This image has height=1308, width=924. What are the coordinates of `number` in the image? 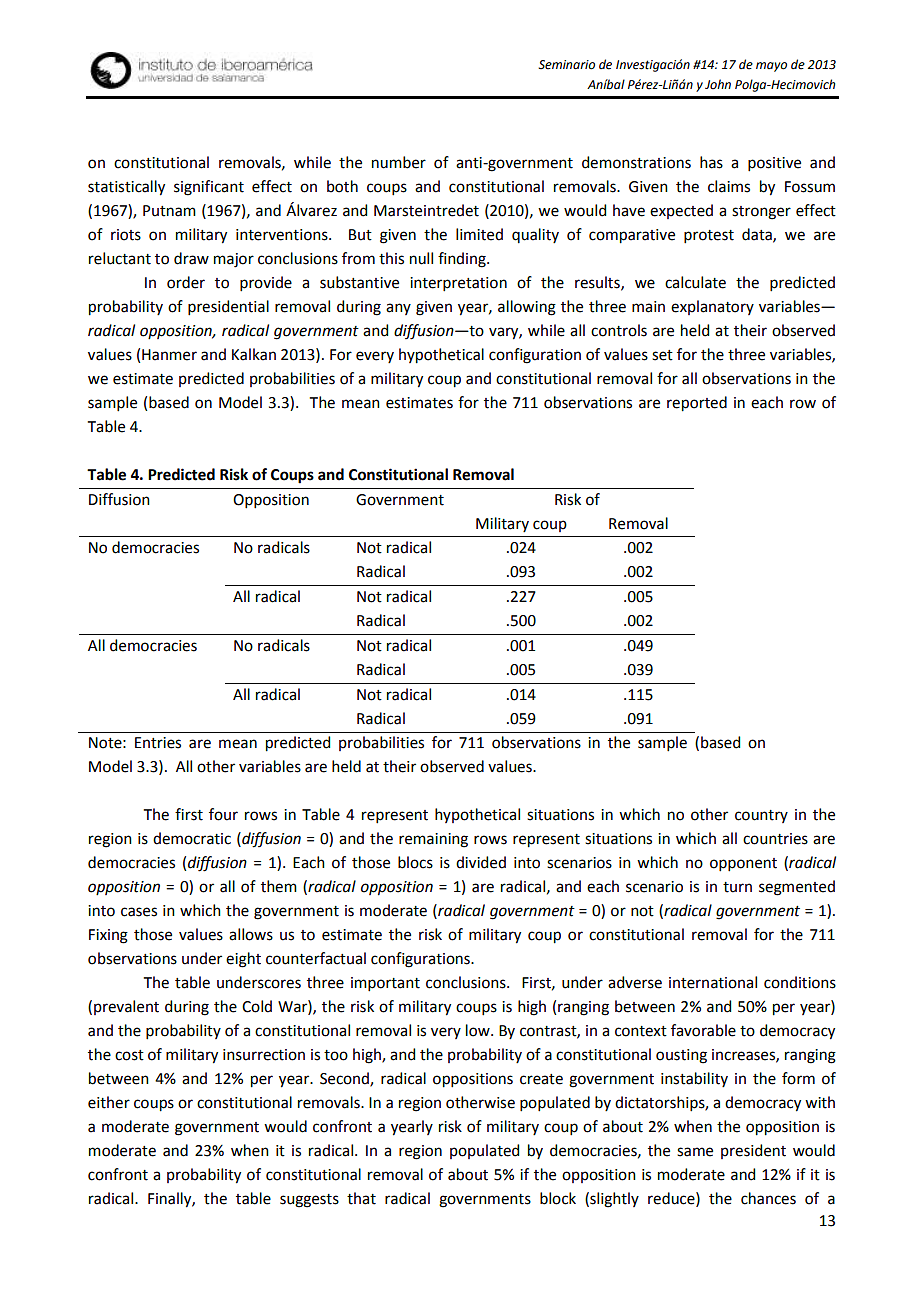 It's located at (399, 162).
